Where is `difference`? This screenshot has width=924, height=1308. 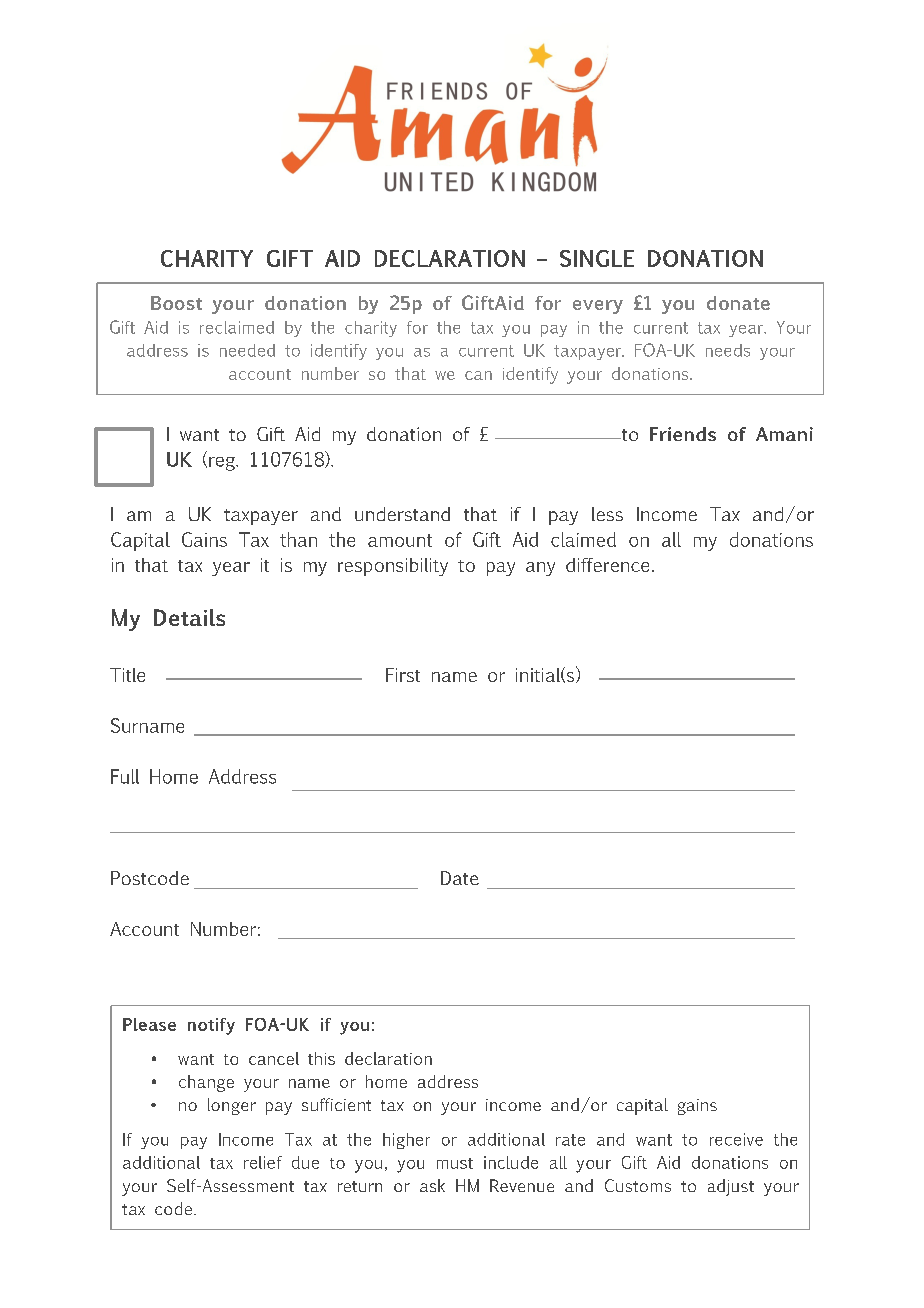 difference is located at coordinates (607, 565).
